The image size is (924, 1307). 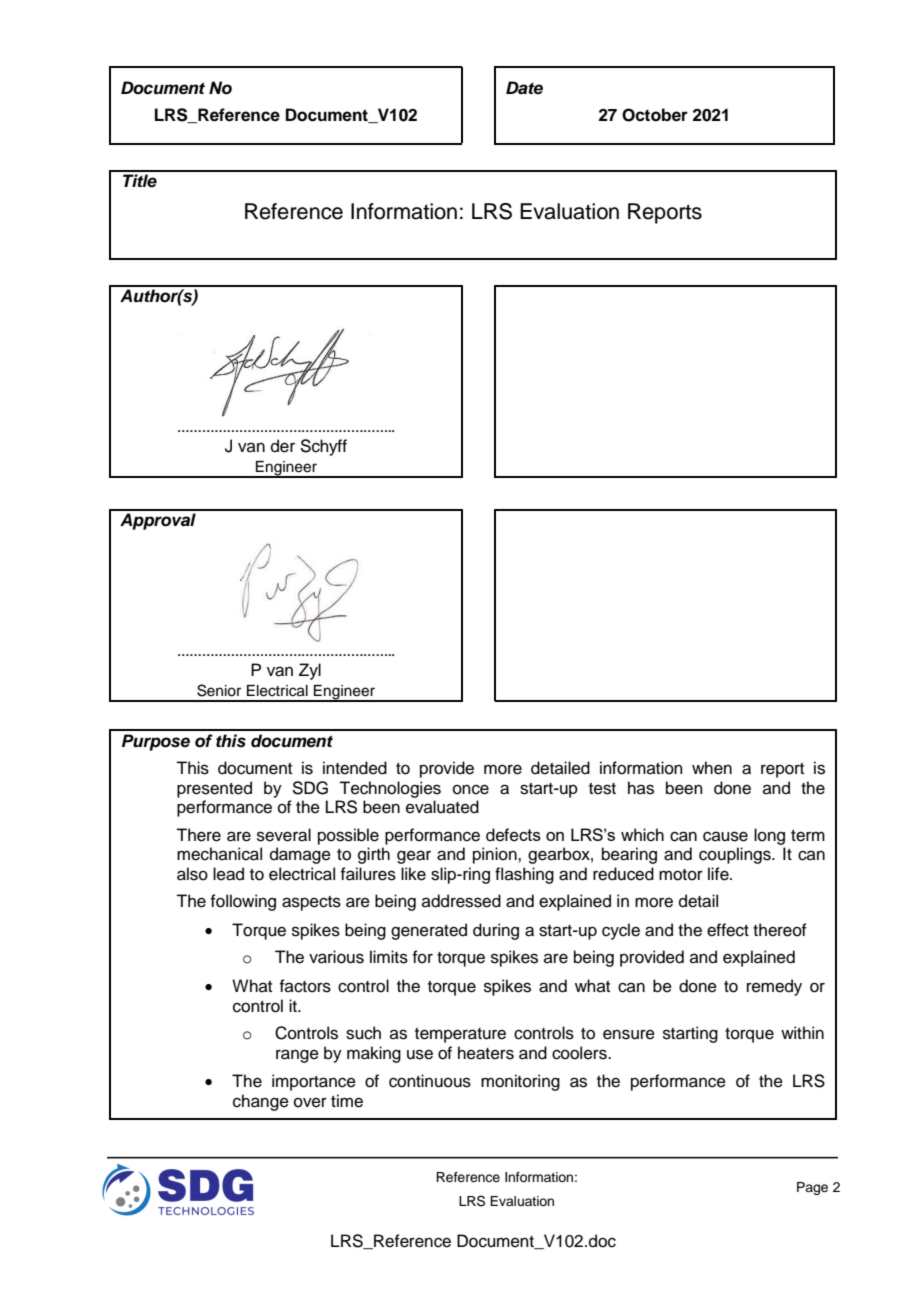 I want to click on Date, so click(x=524, y=88).
